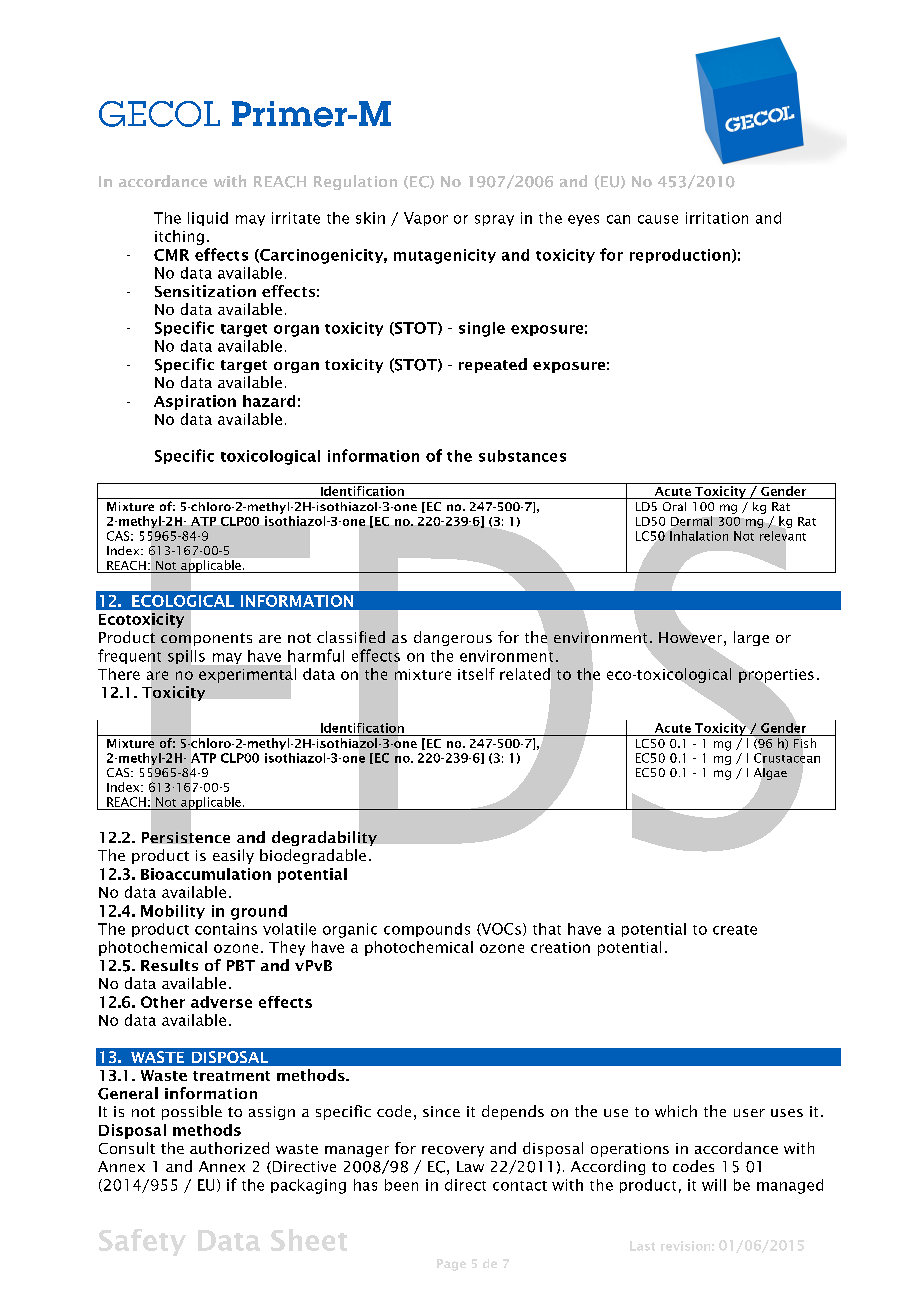 This page has height=1308, width=924. What do you see at coordinates (735, 930) in the page?
I see `create` at bounding box center [735, 930].
